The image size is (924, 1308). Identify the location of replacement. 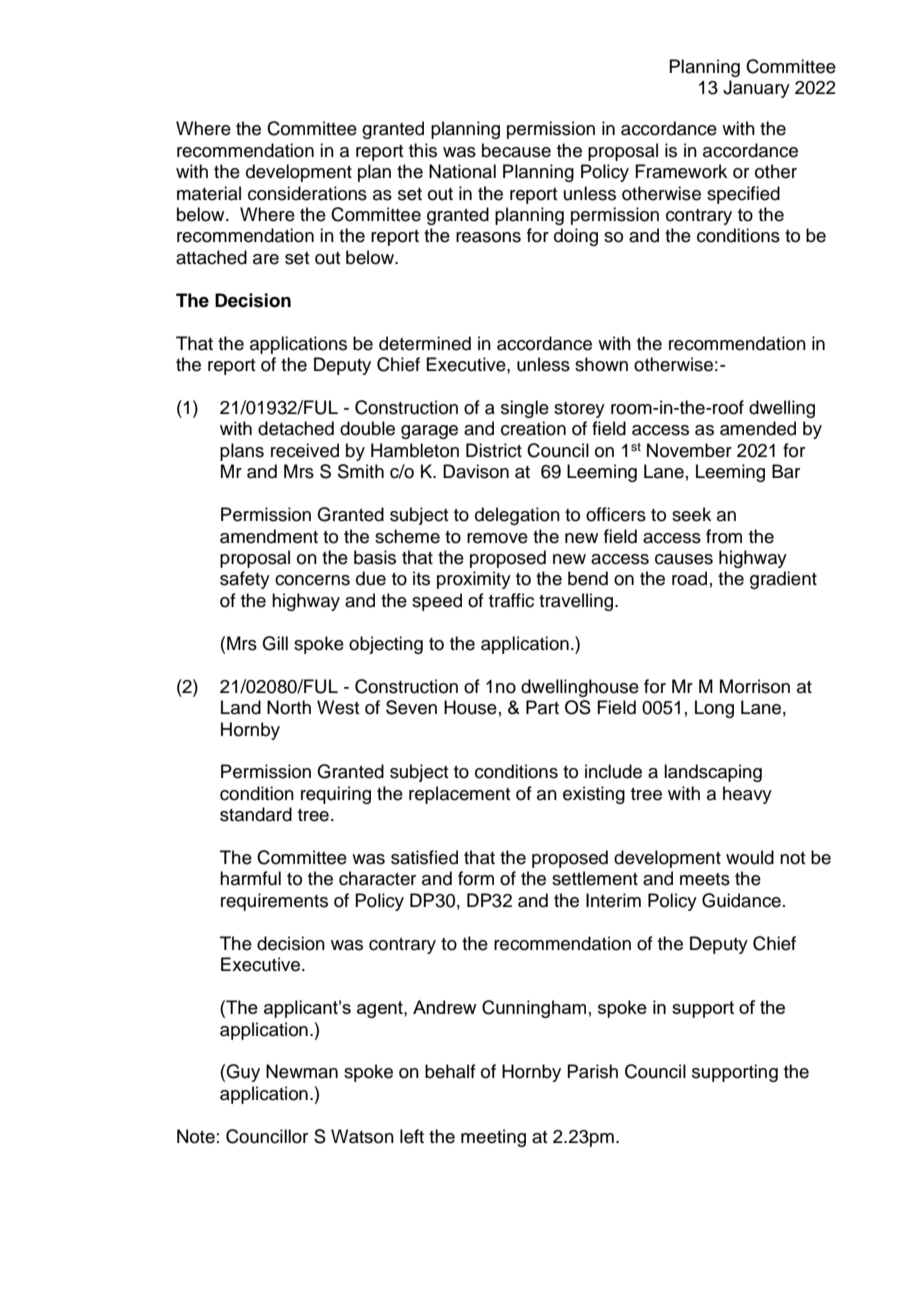
(459, 795).
